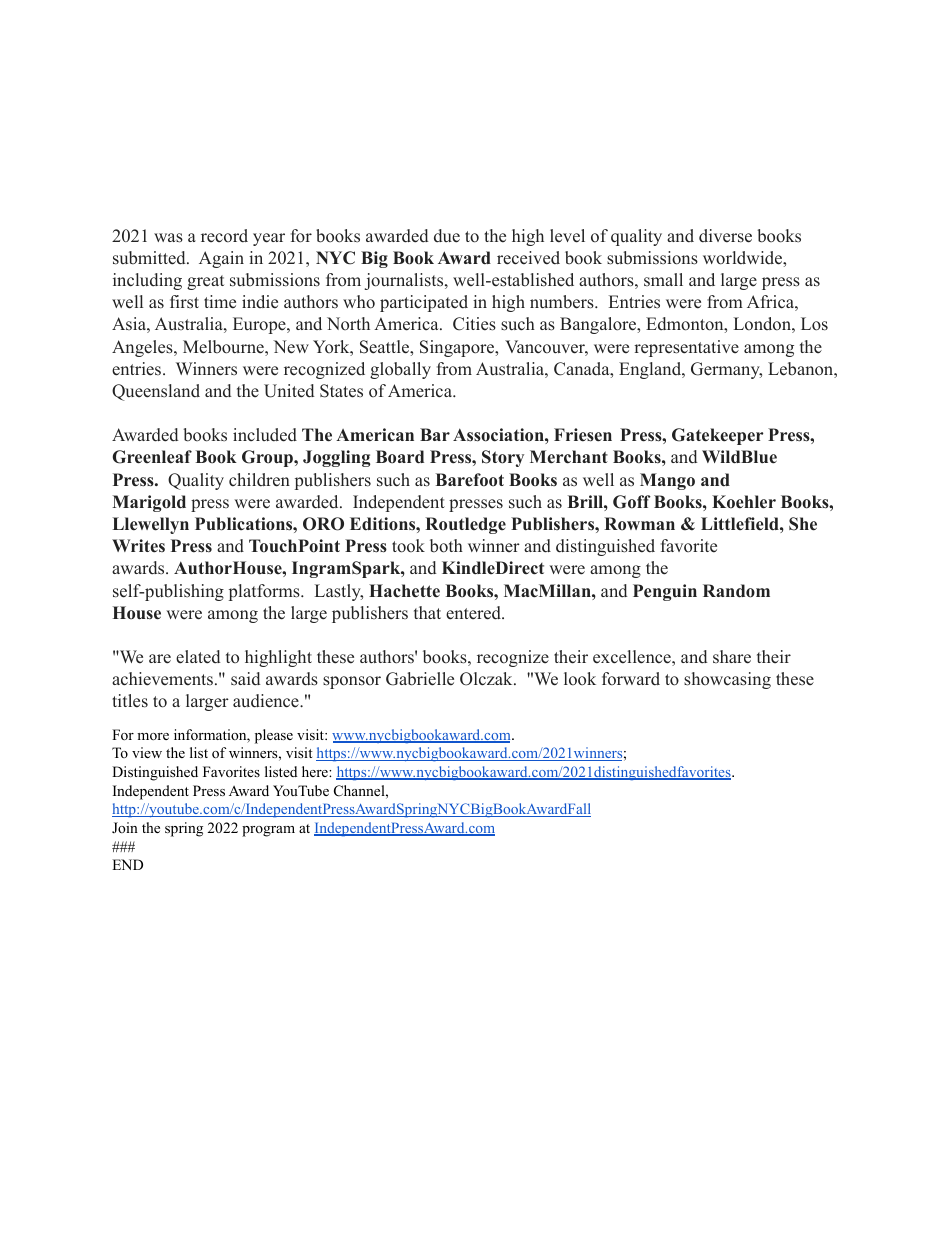  I want to click on Again, so click(221, 259).
